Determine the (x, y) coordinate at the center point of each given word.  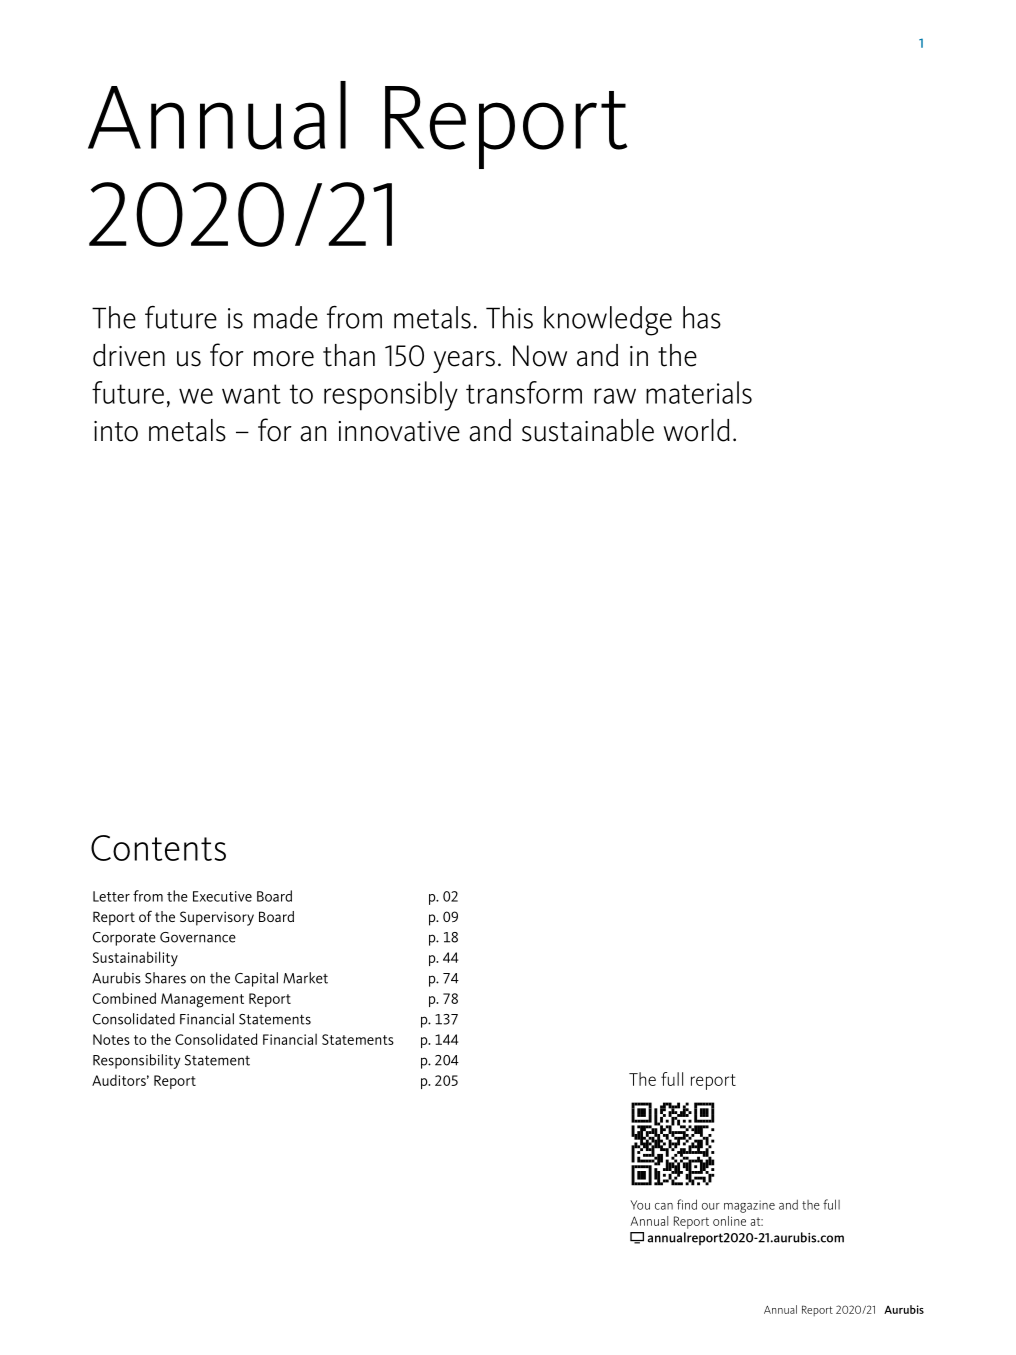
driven (129, 355)
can (664, 1206)
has (702, 317)
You (640, 1205)
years (464, 362)
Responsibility (137, 1061)
